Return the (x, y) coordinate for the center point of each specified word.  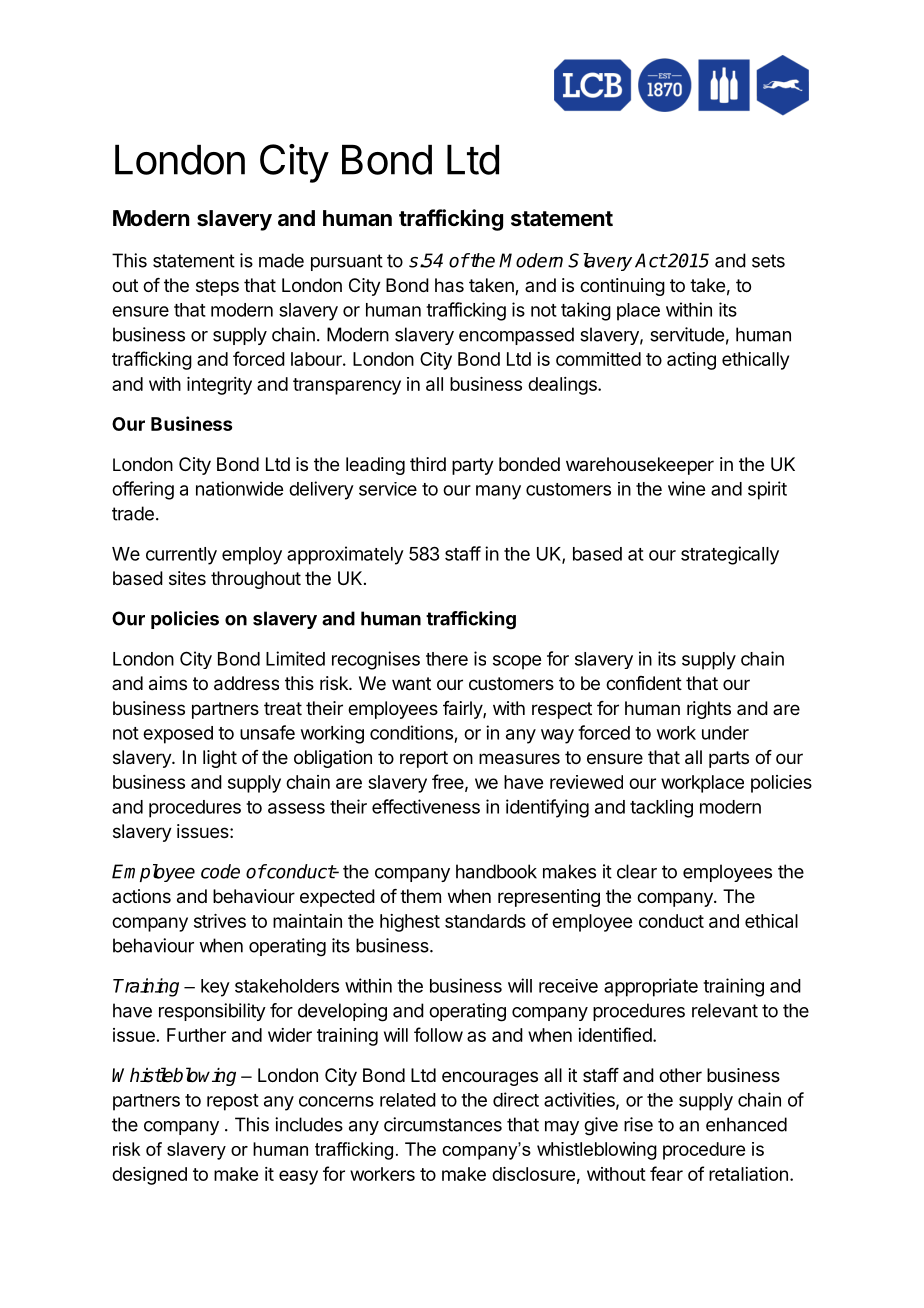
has (449, 285)
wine (686, 488)
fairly (463, 710)
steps (217, 287)
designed (149, 1176)
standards (485, 921)
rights (709, 710)
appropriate (651, 987)
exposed (178, 735)
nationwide (239, 488)
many (498, 492)
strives (220, 921)
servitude (687, 334)
